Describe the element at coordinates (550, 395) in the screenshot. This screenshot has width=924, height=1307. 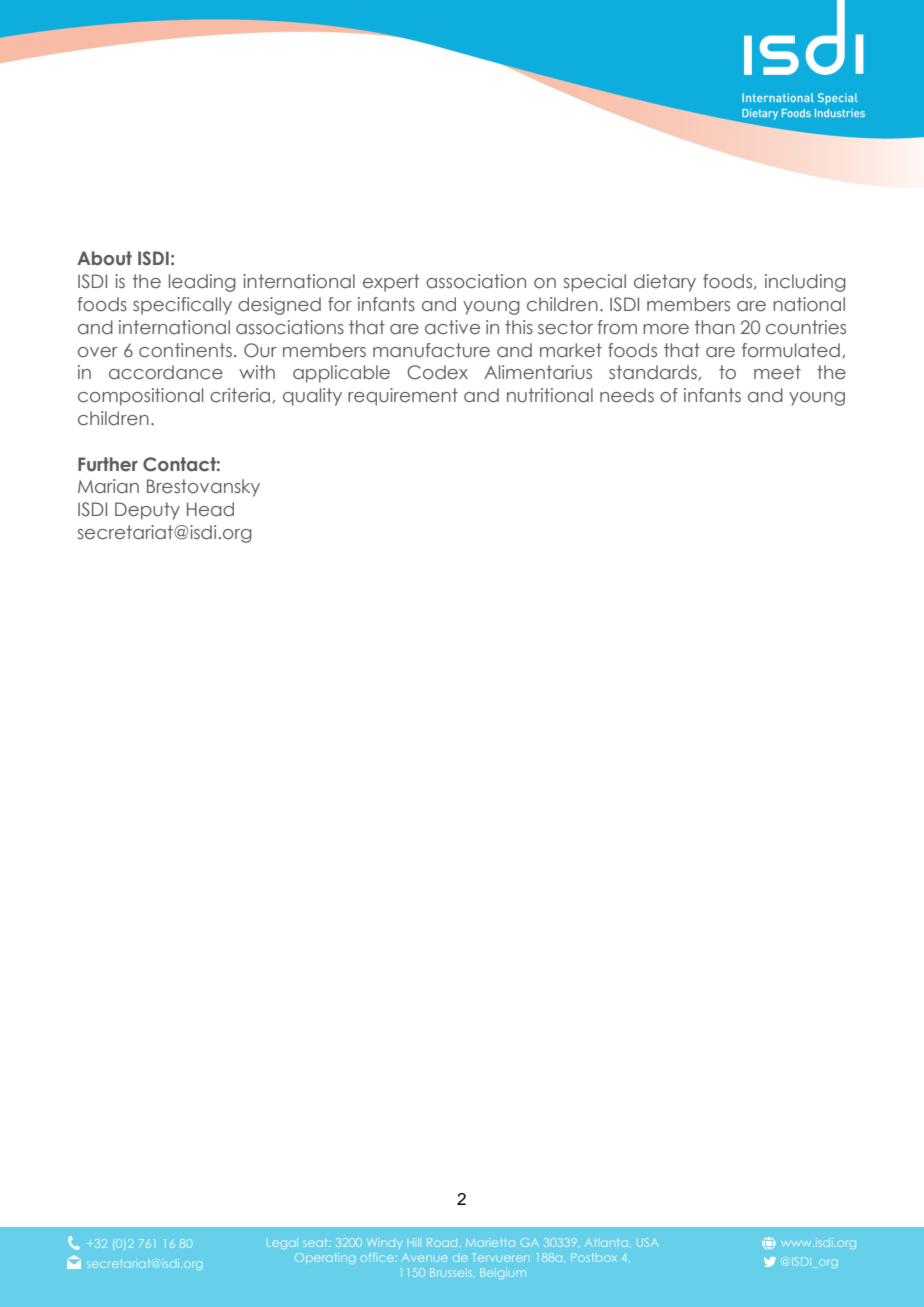
I see `nutritional` at that location.
